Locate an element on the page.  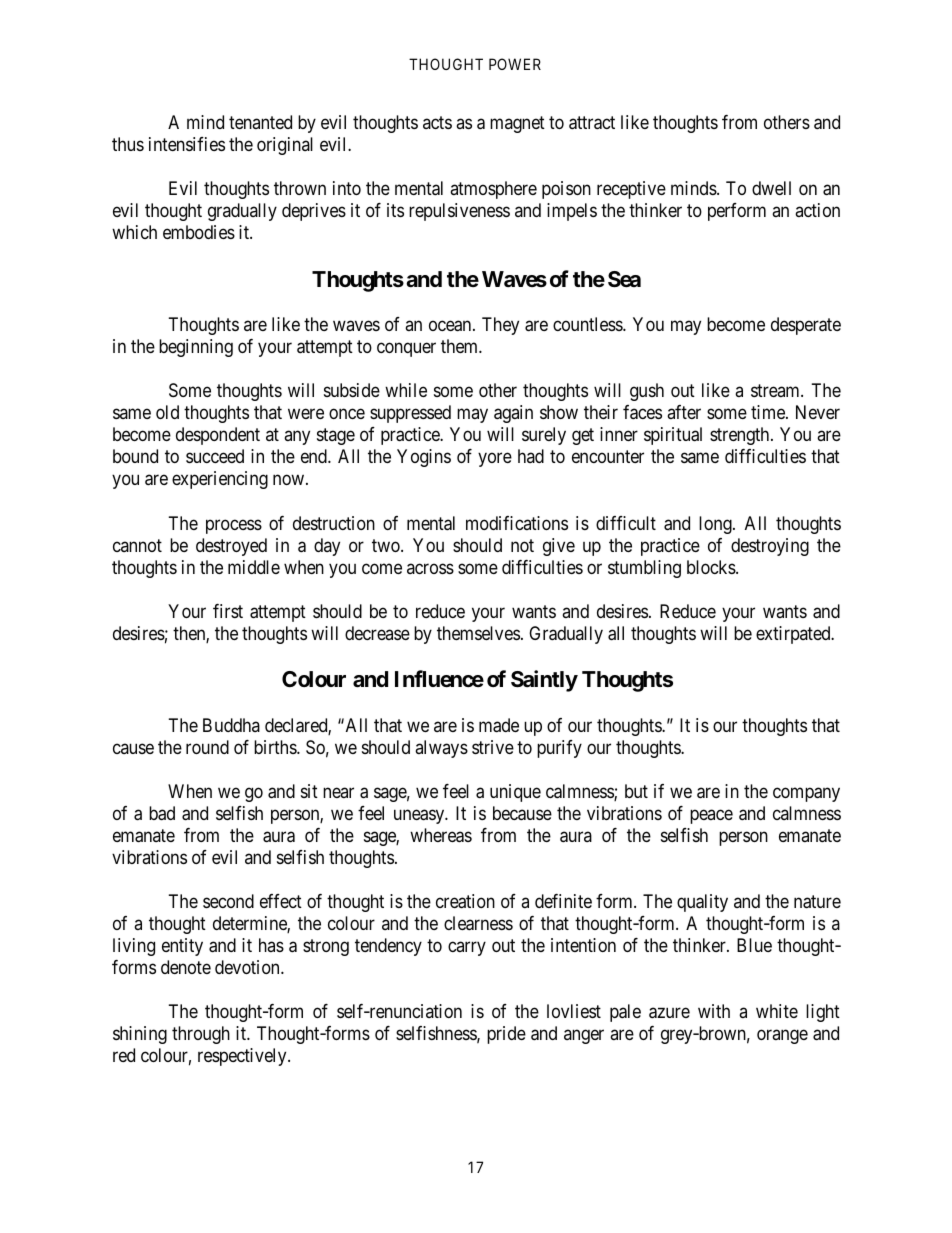
despondent is located at coordinates (218, 436).
